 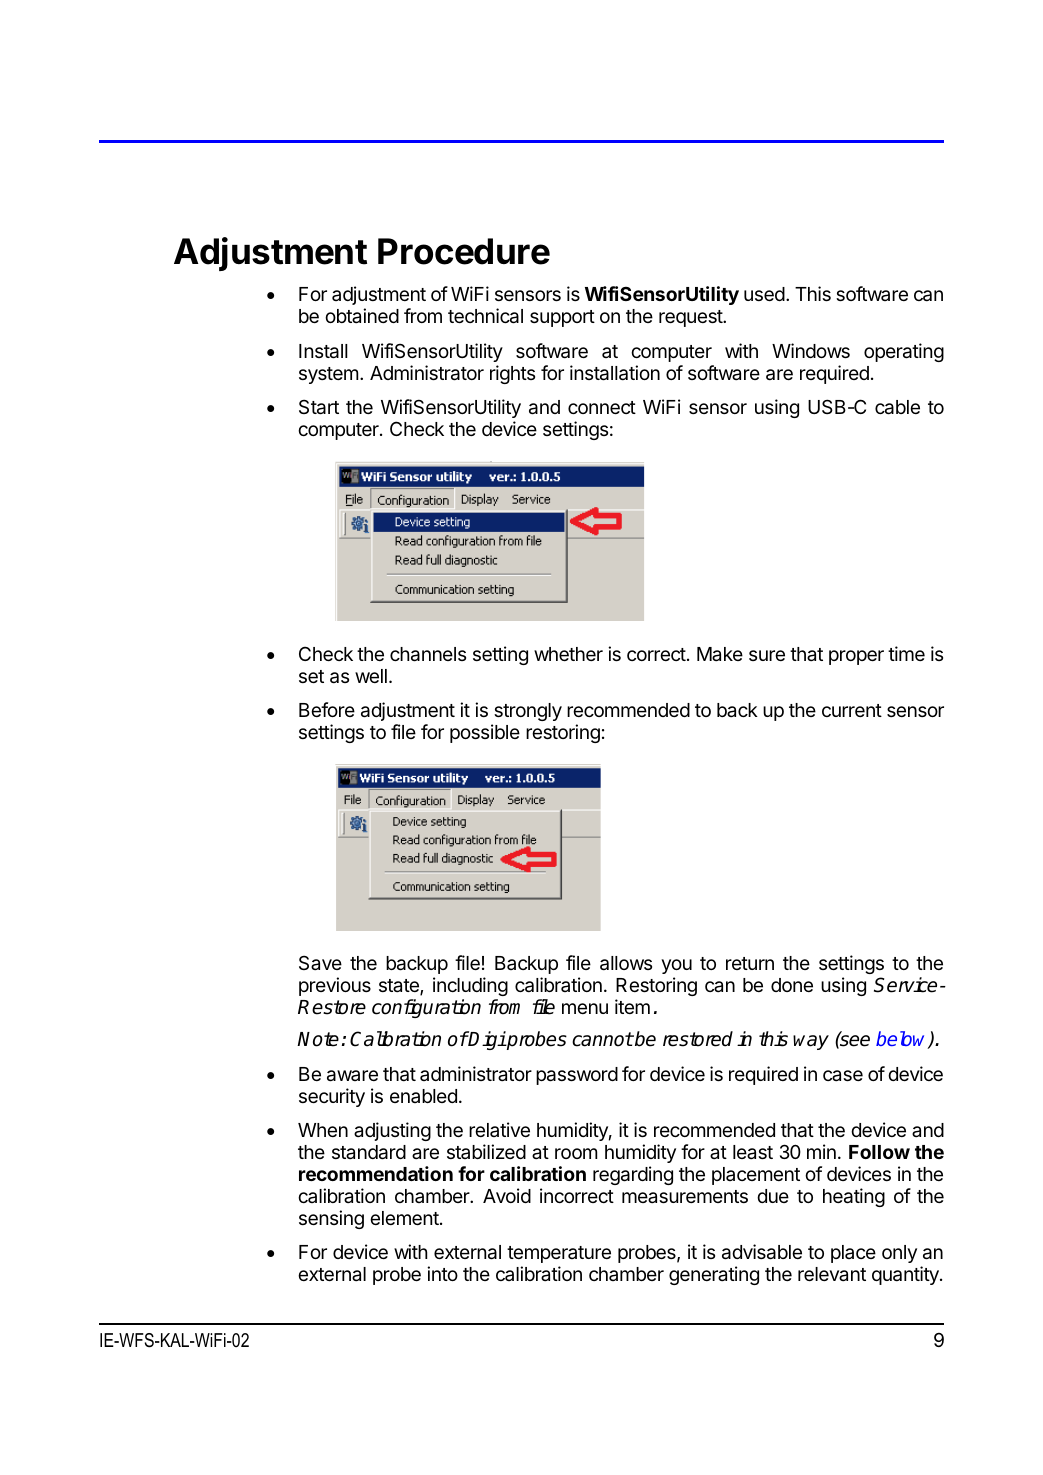 What do you see at coordinates (764, 294) in the screenshot?
I see `used` at bounding box center [764, 294].
